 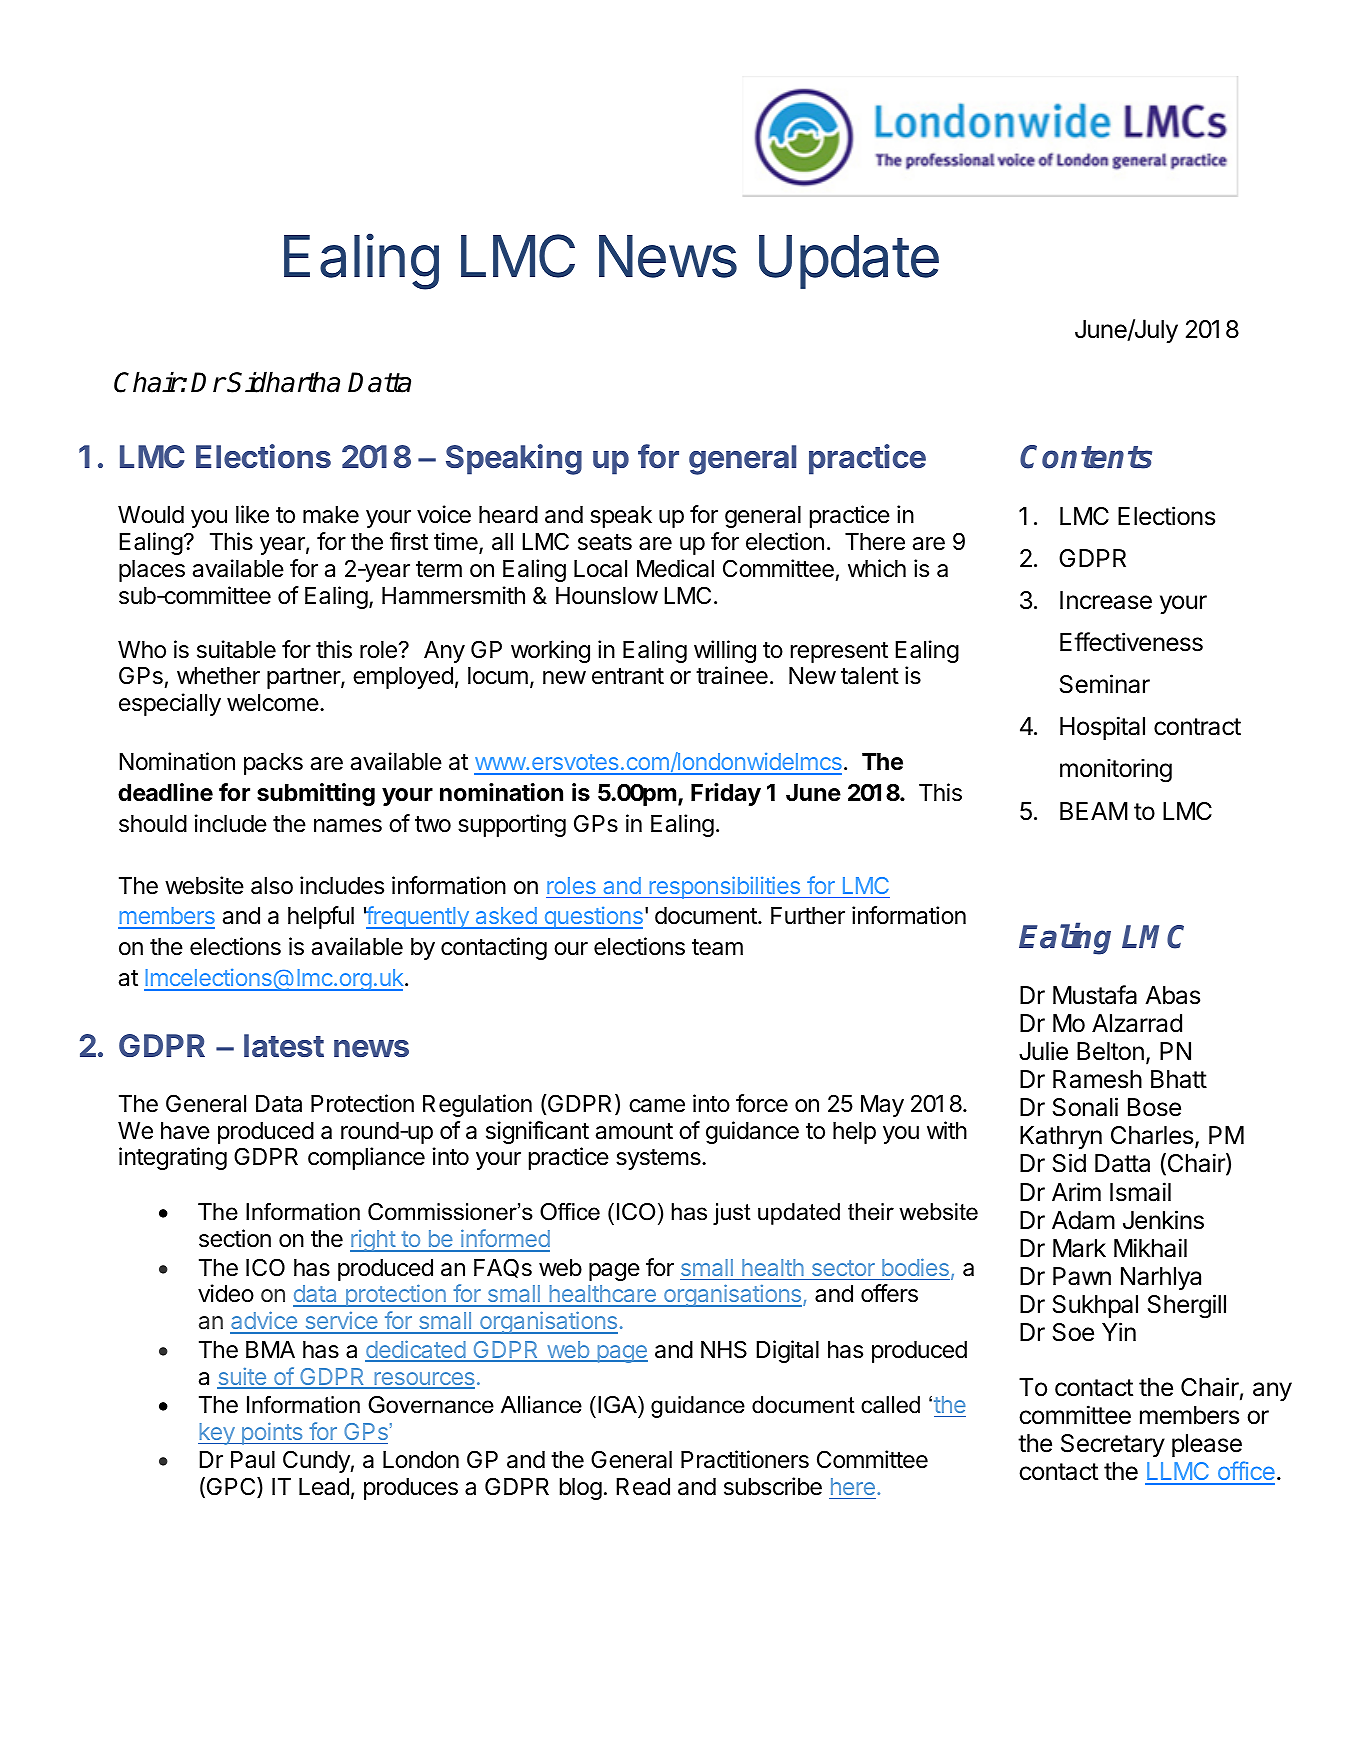 I want to click on Read, so click(x=643, y=1487).
